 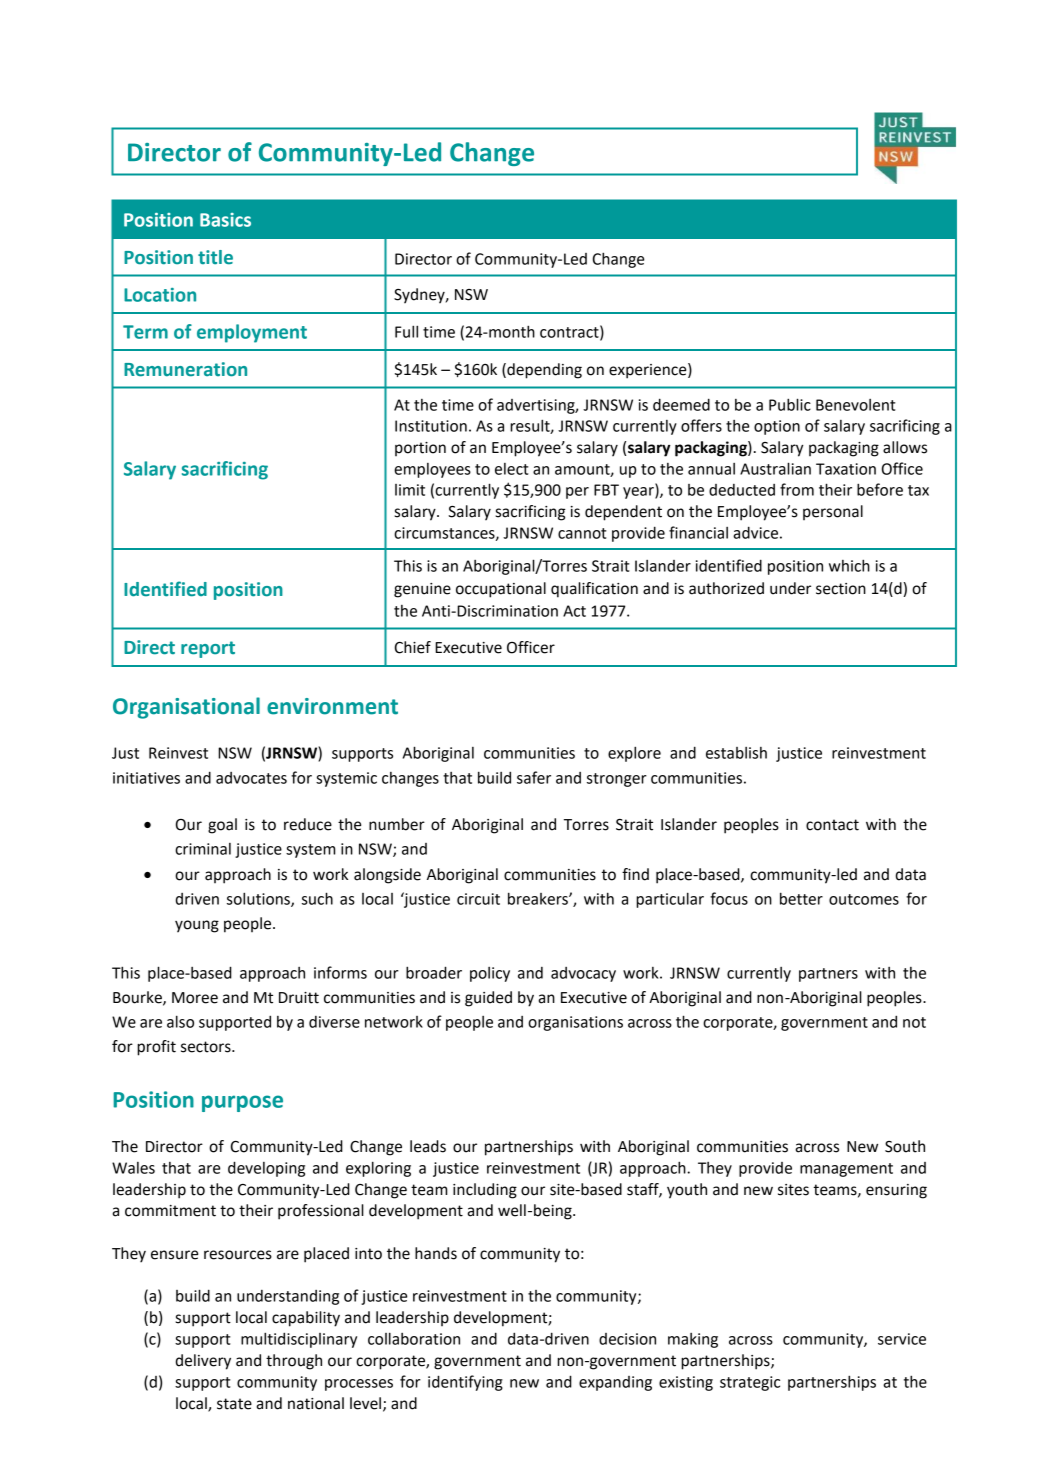 I want to click on guided, so click(x=488, y=999).
